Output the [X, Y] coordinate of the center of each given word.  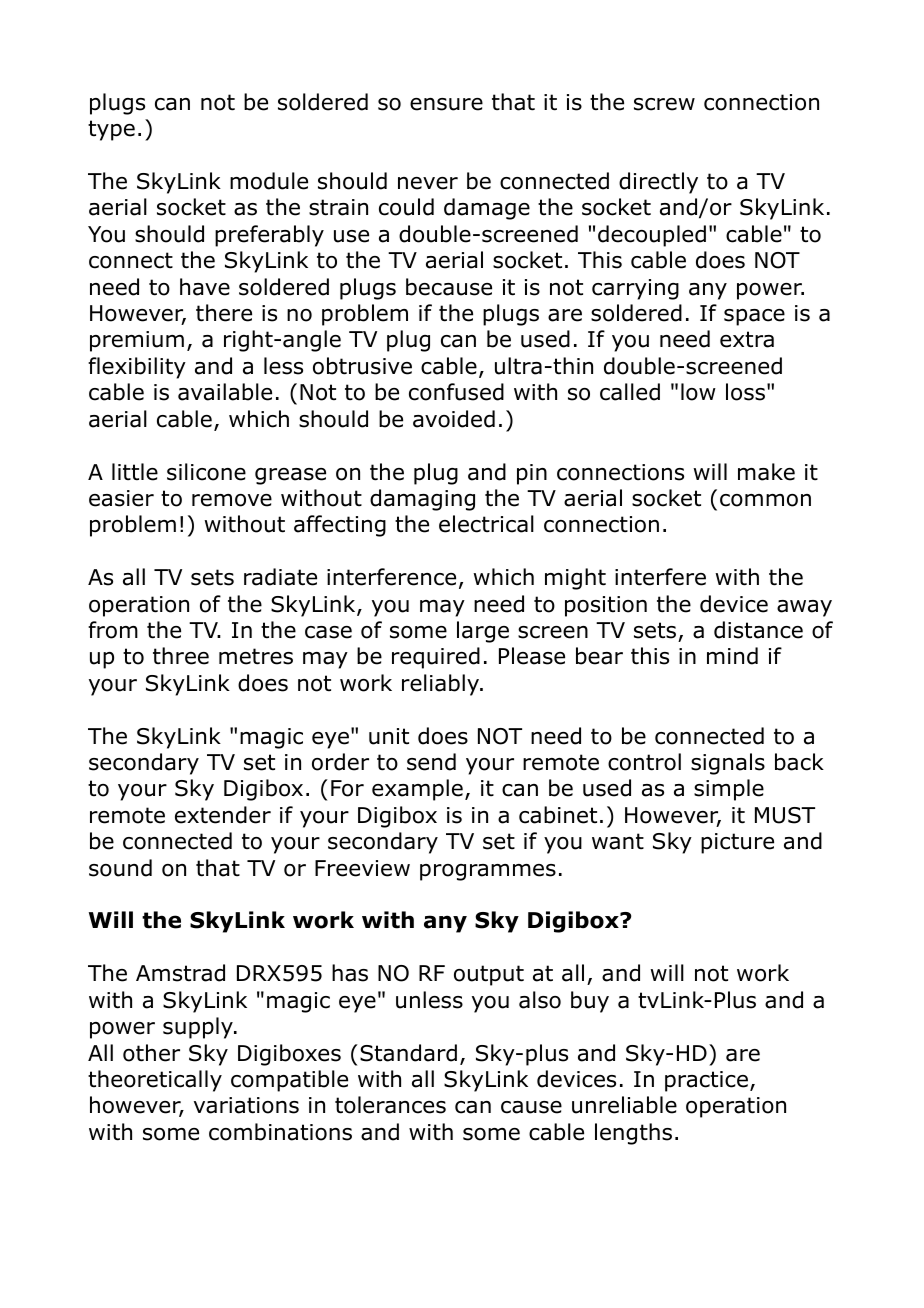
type [111, 130]
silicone [206, 472]
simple [729, 790]
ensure [446, 104]
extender [223, 815]
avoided [454, 419]
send [431, 762]
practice [706, 1081]
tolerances [390, 1105]
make [766, 472]
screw [664, 104]
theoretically [155, 1081]
